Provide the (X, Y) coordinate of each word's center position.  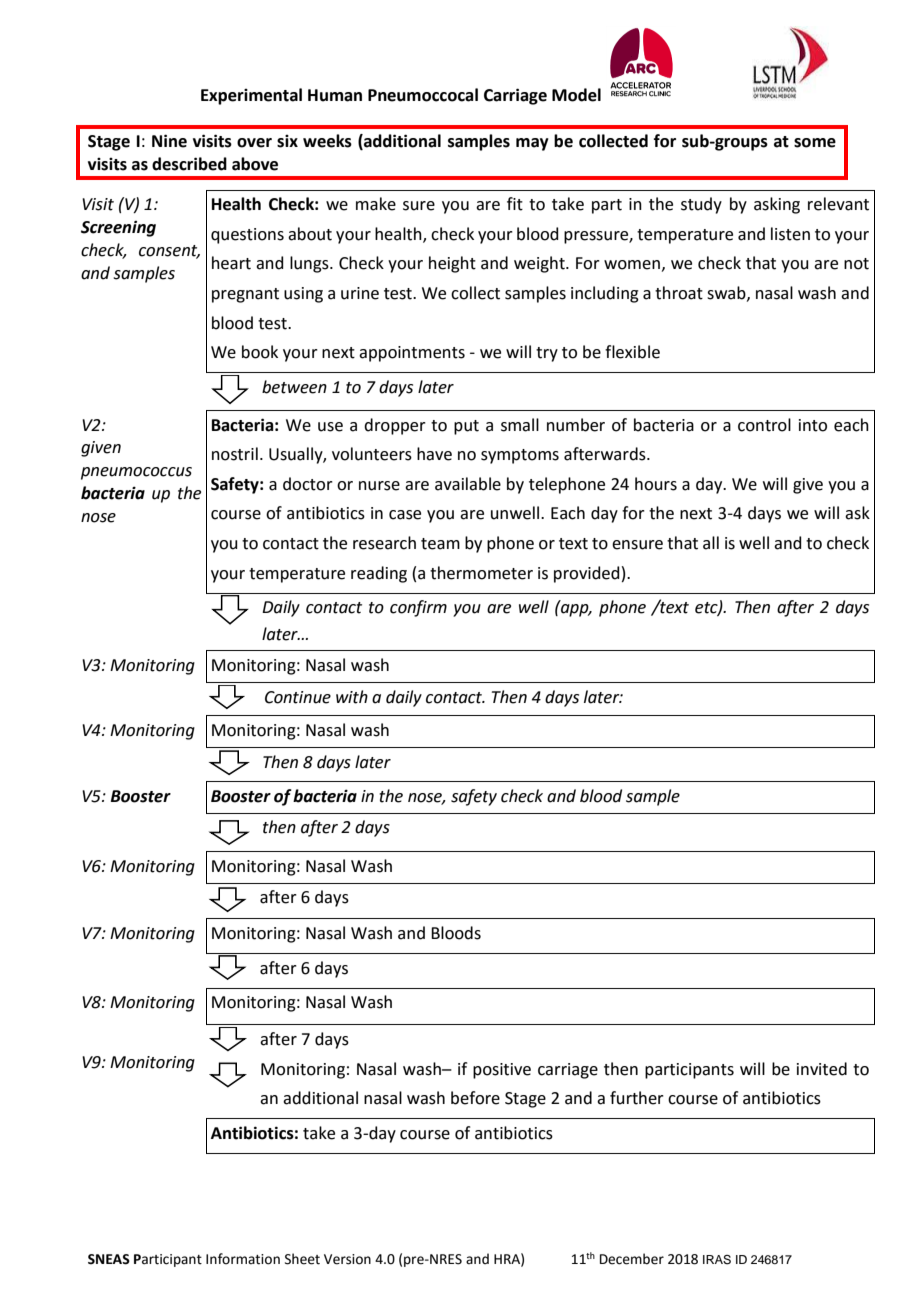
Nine (169, 141)
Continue (298, 697)
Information (243, 1259)
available (468, 484)
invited (822, 1069)
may (532, 144)
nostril (235, 454)
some (815, 143)
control (764, 425)
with (352, 697)
